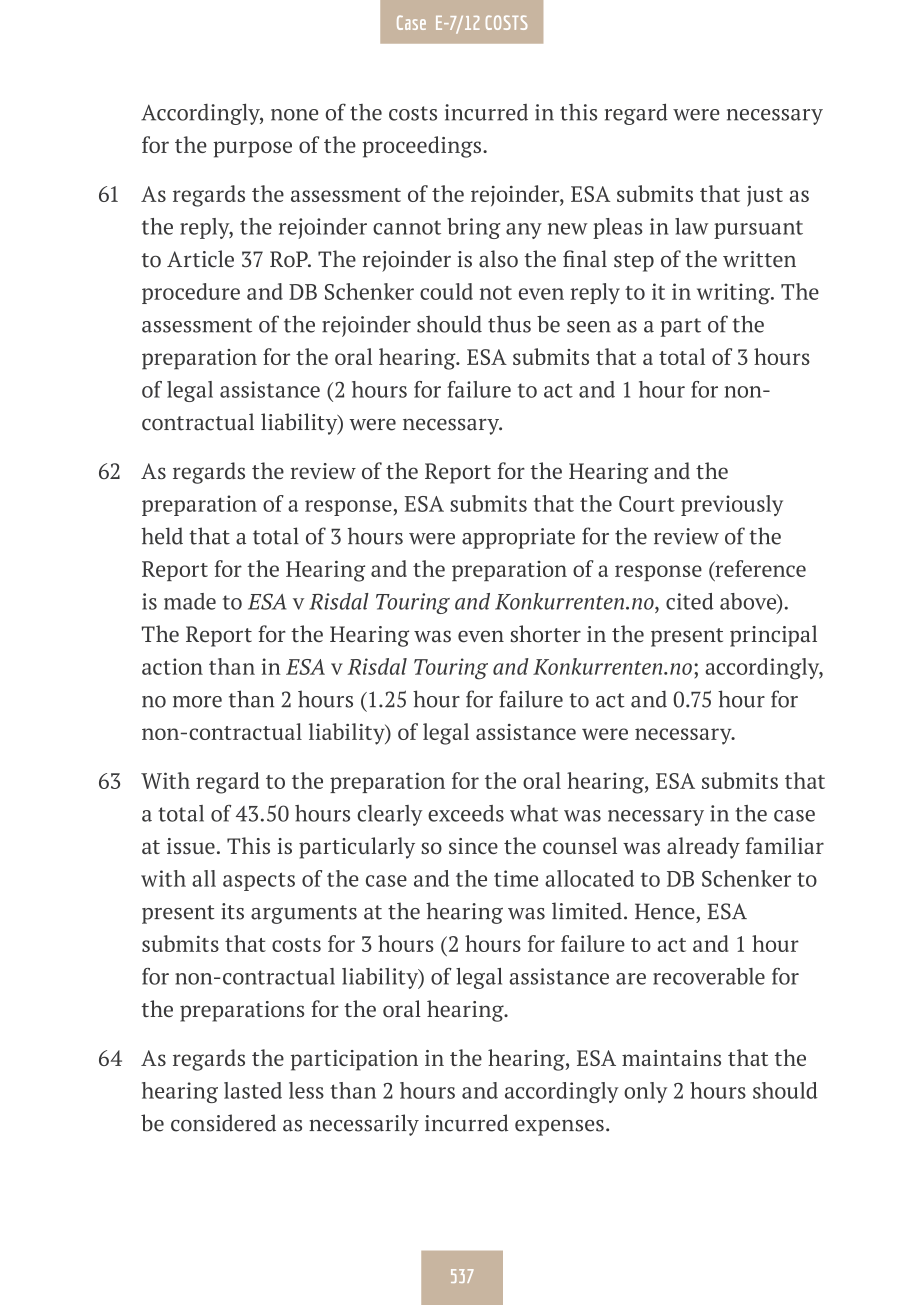 This document has width=924, height=1305. What do you see at coordinates (546, 634) in the document?
I see `shorter` at bounding box center [546, 634].
